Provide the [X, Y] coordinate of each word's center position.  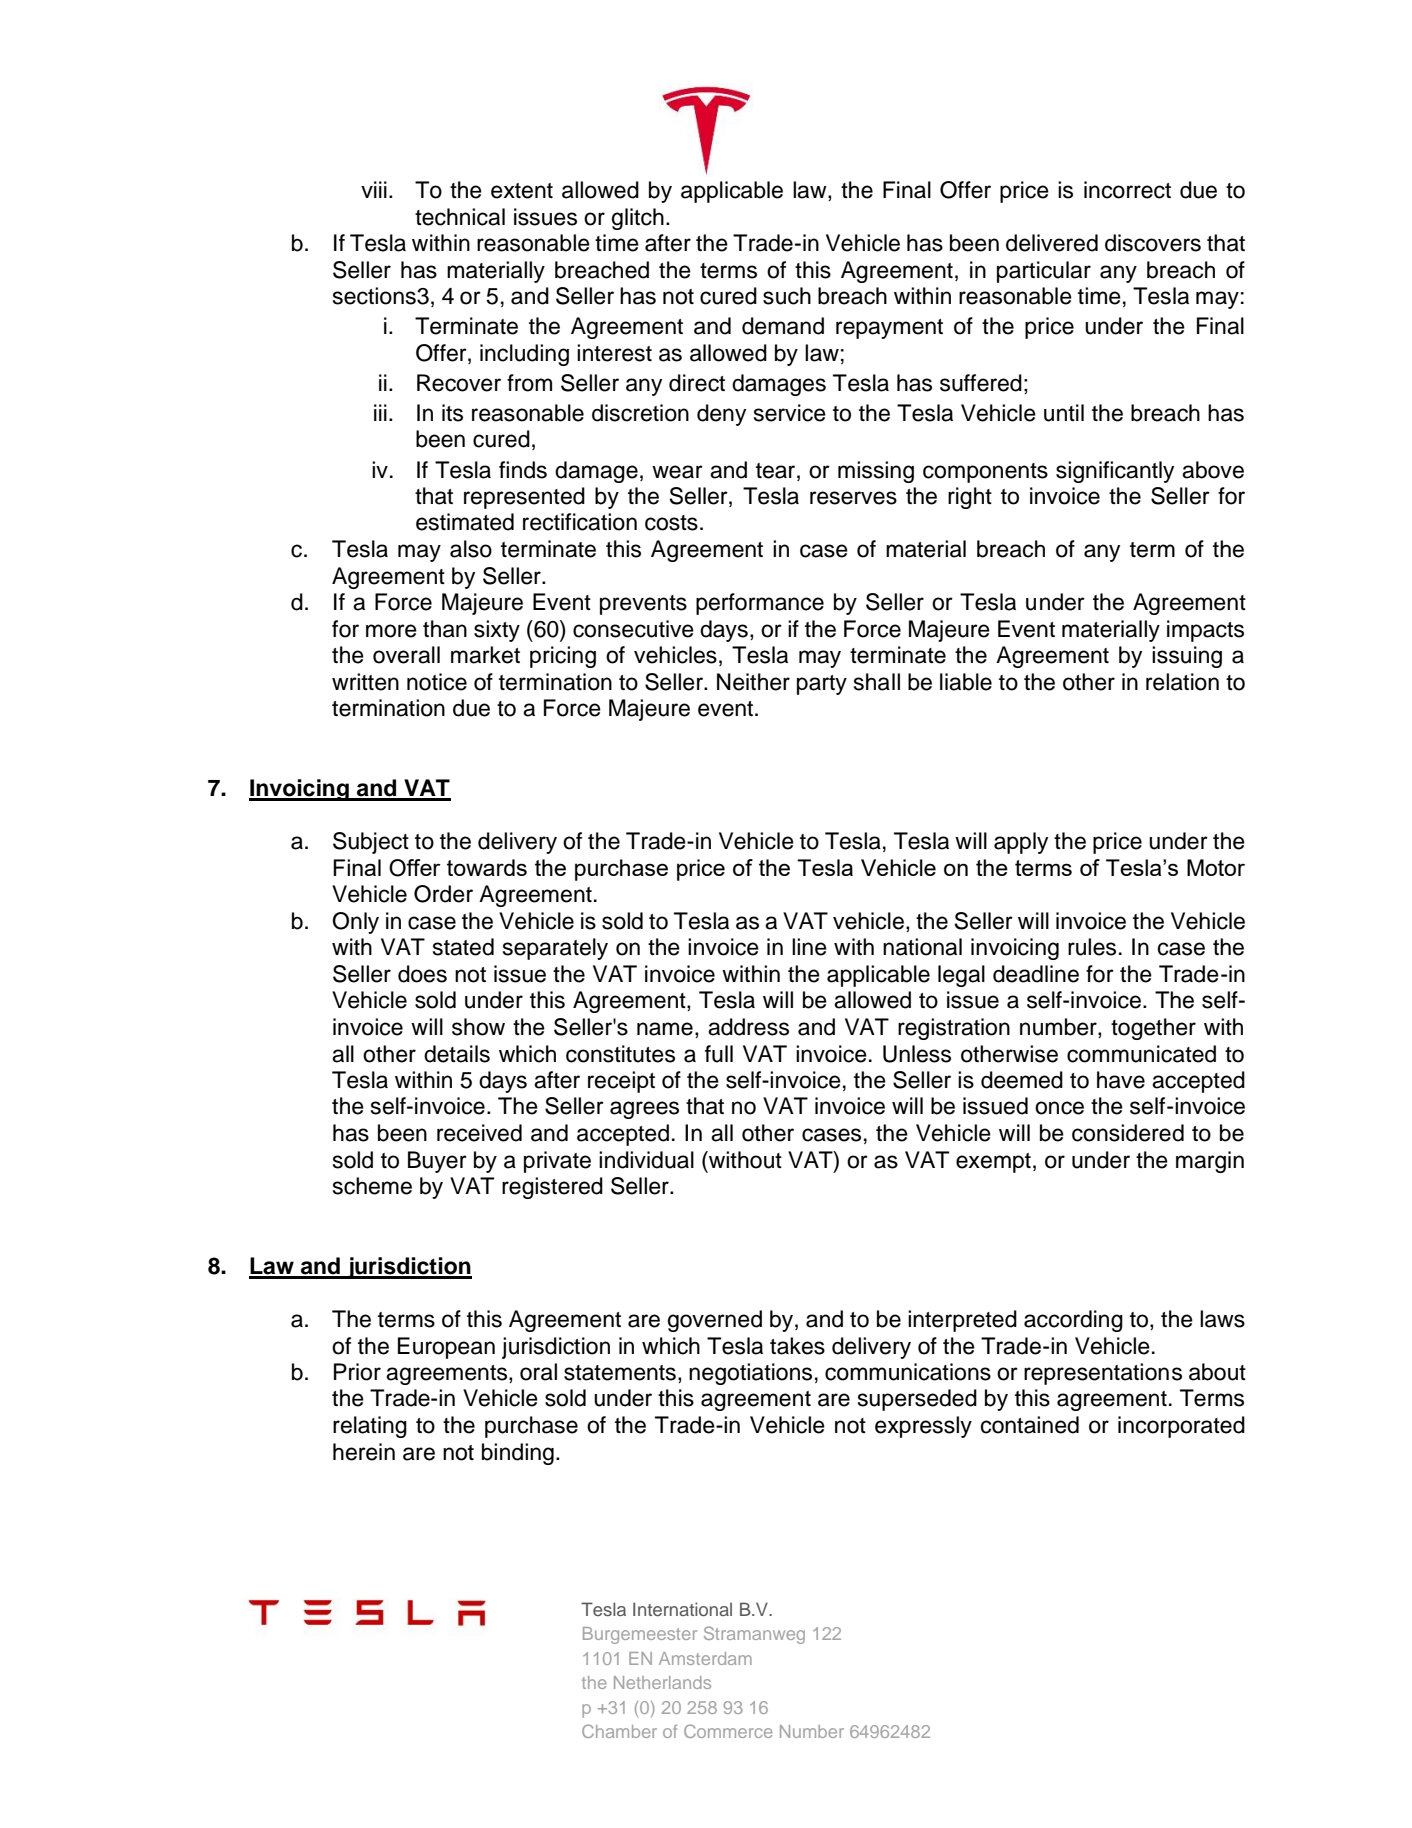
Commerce [728, 1731]
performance [760, 604]
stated [463, 947]
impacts [1205, 631]
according [1073, 1321]
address [748, 1027]
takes [797, 1346]
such [787, 296]
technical [460, 217]
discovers [1153, 243]
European [446, 1348]
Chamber [619, 1731]
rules [1092, 947]
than [445, 629]
